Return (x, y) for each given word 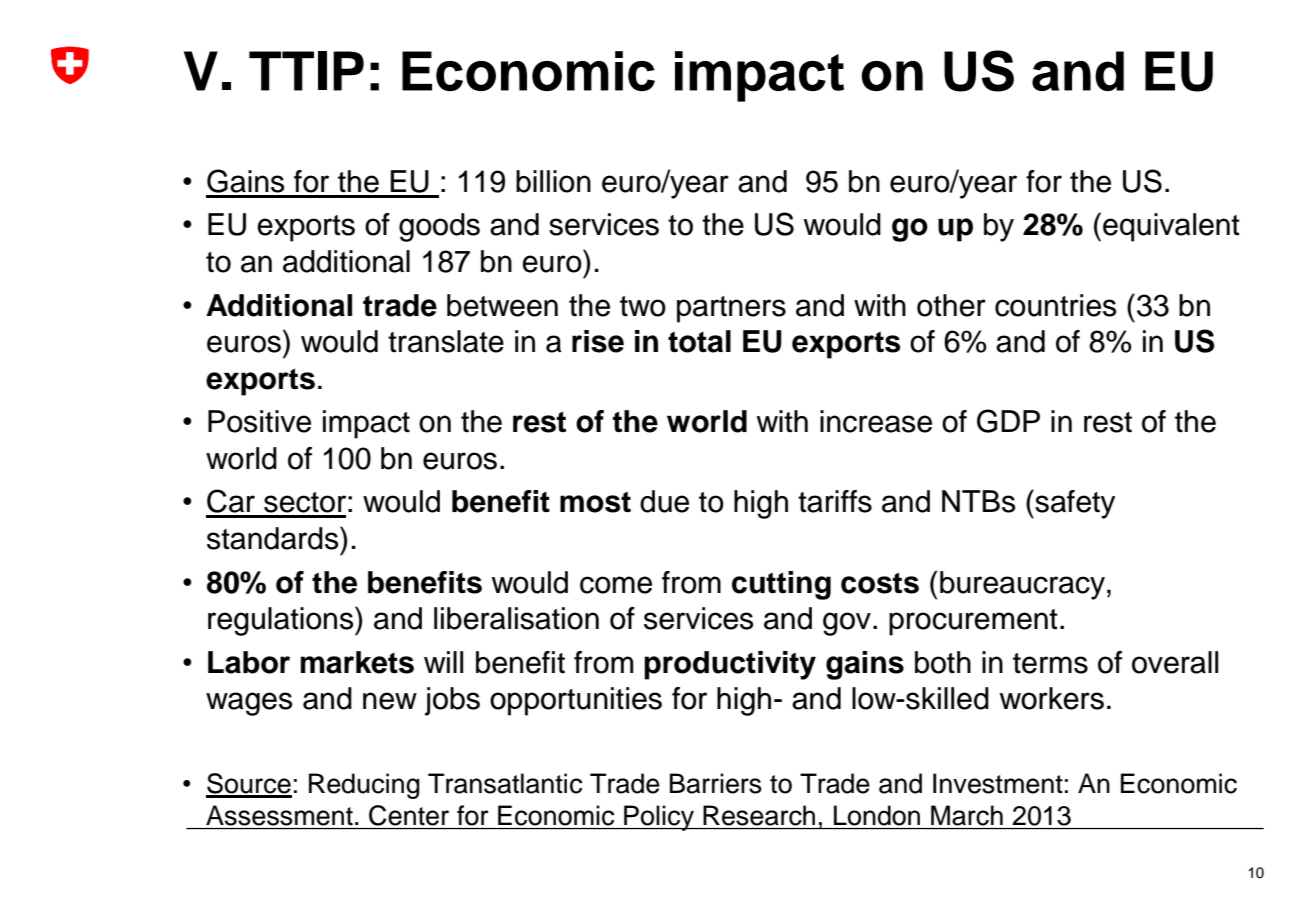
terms (1050, 663)
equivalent (1171, 227)
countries (1055, 305)
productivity (730, 665)
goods (439, 227)
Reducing (364, 786)
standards (274, 538)
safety (1074, 504)
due (664, 501)
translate (446, 341)
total (699, 341)
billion (553, 181)
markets (357, 662)
